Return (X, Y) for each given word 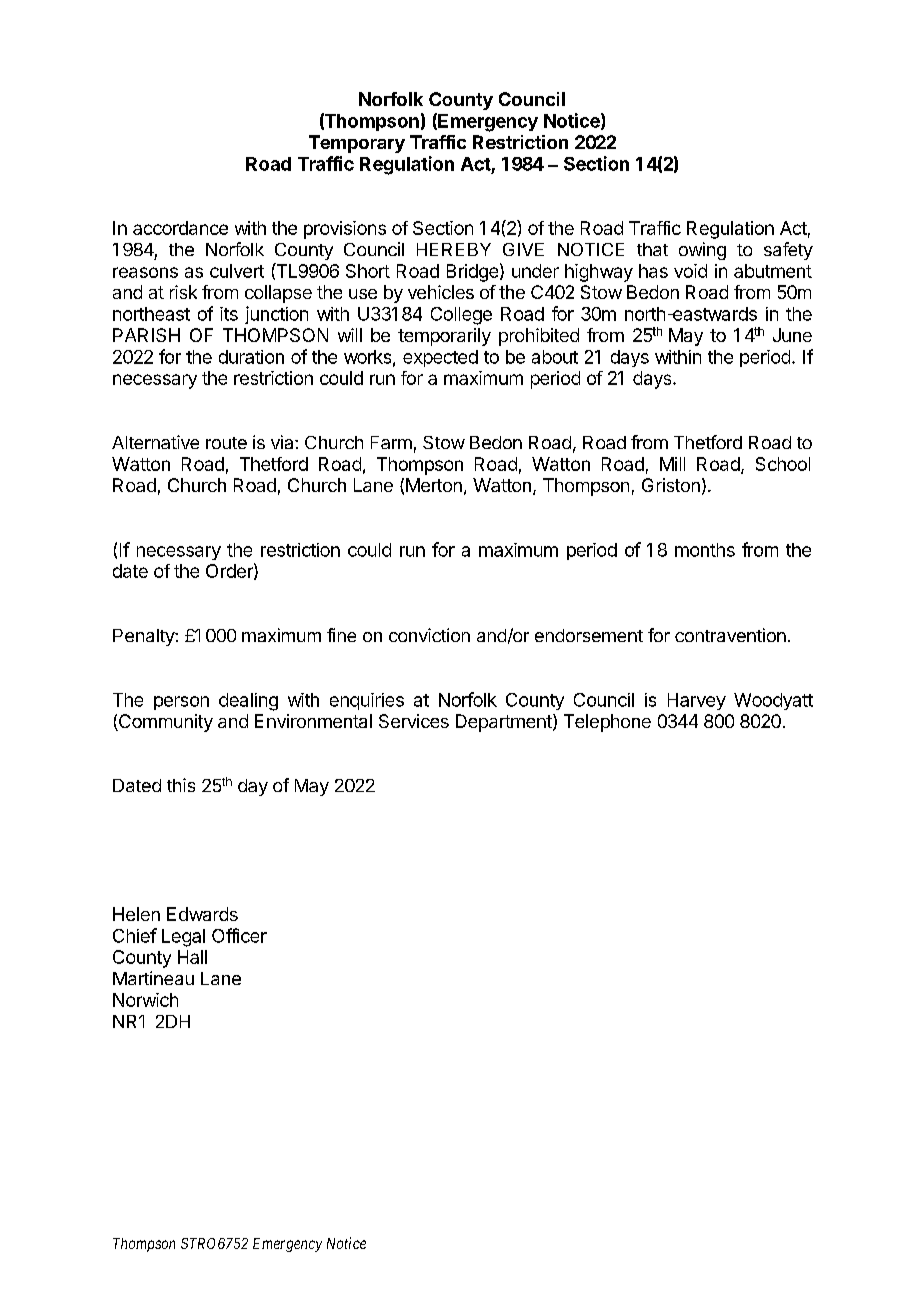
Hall (192, 957)
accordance (180, 228)
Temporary (357, 144)
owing (702, 251)
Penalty (144, 637)
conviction (429, 635)
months (705, 550)
